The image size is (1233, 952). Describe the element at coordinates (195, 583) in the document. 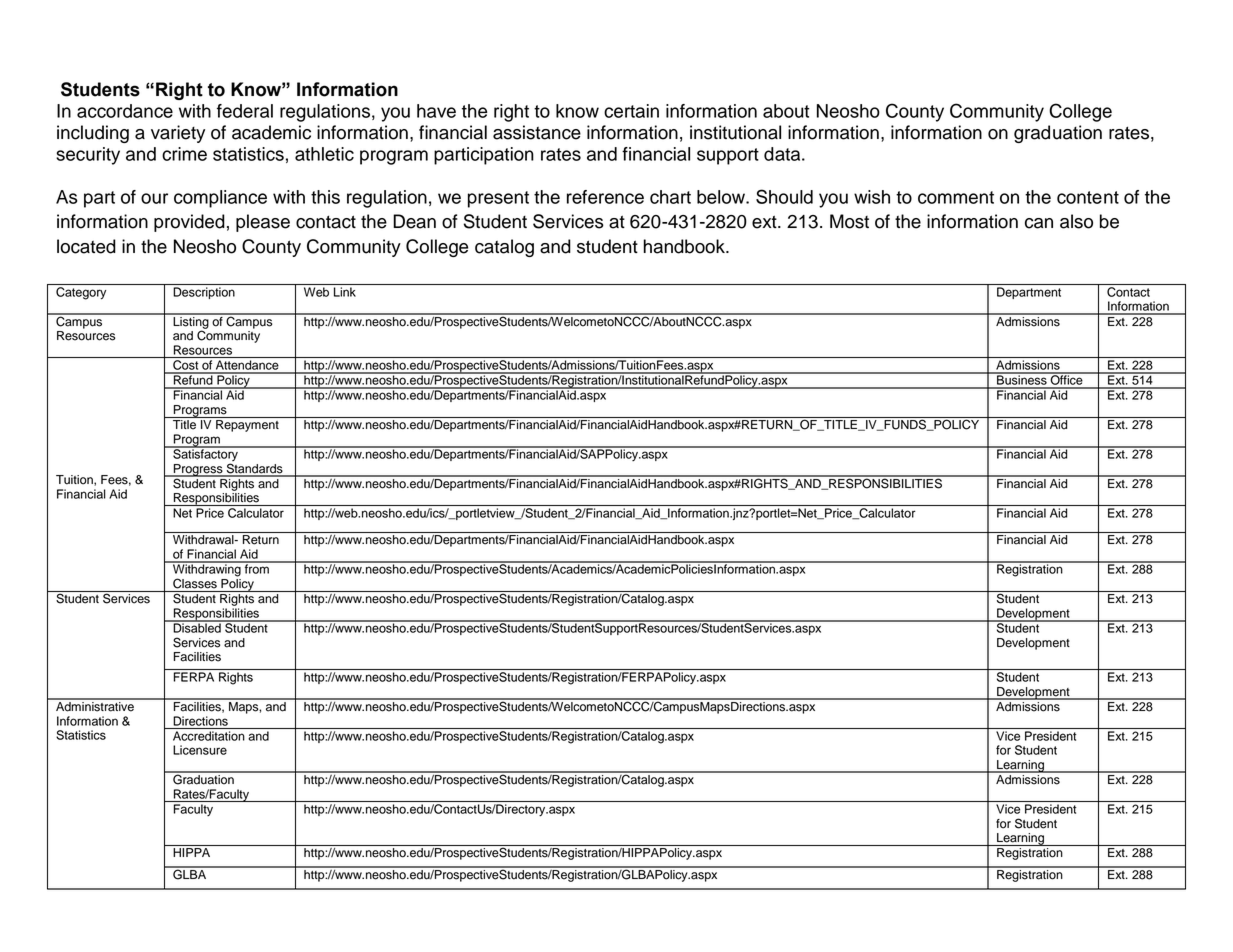

I see `Classes` at that location.
